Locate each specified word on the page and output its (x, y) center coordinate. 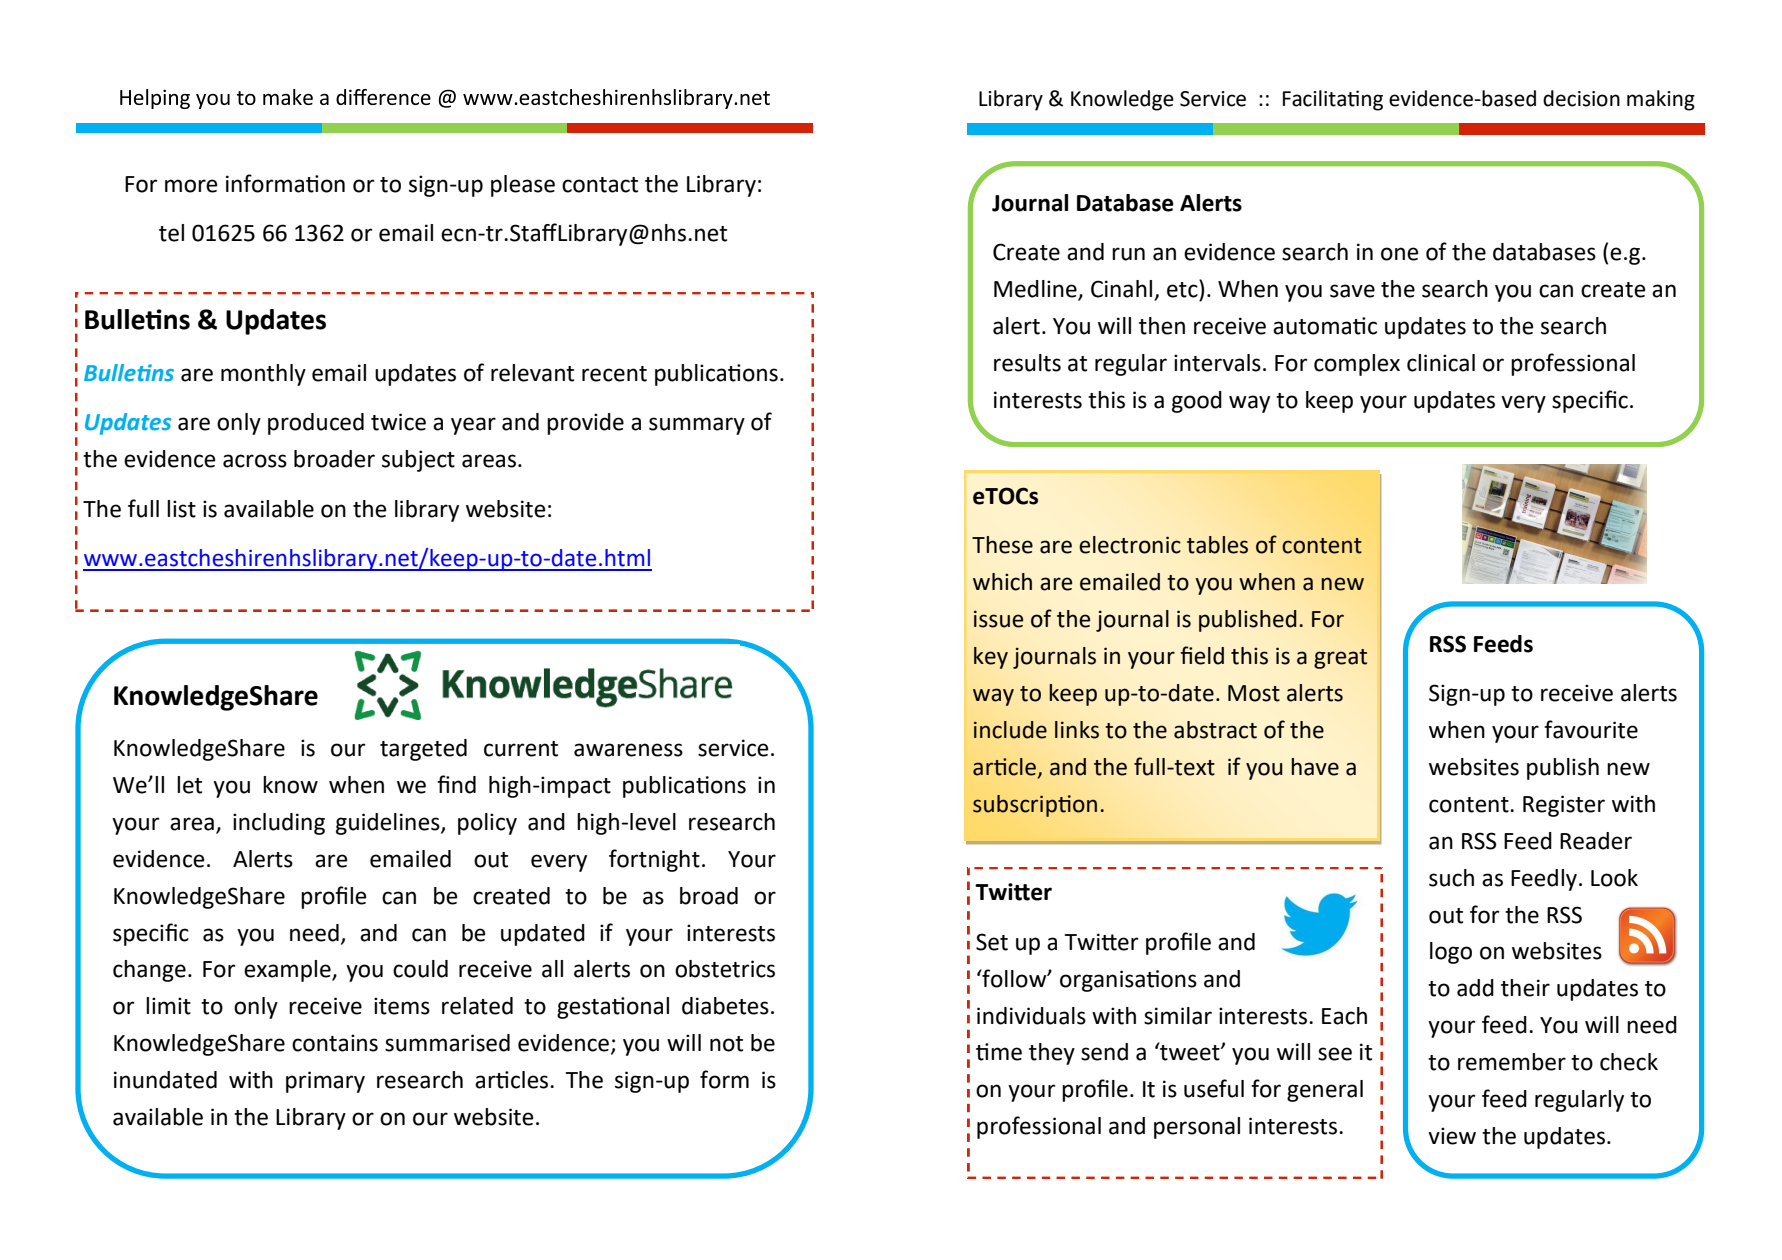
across (255, 461)
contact (600, 185)
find (456, 784)
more (191, 186)
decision (1581, 98)
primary (325, 1082)
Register (1564, 806)
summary (697, 426)
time (999, 1052)
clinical (1441, 363)
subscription (1035, 806)
